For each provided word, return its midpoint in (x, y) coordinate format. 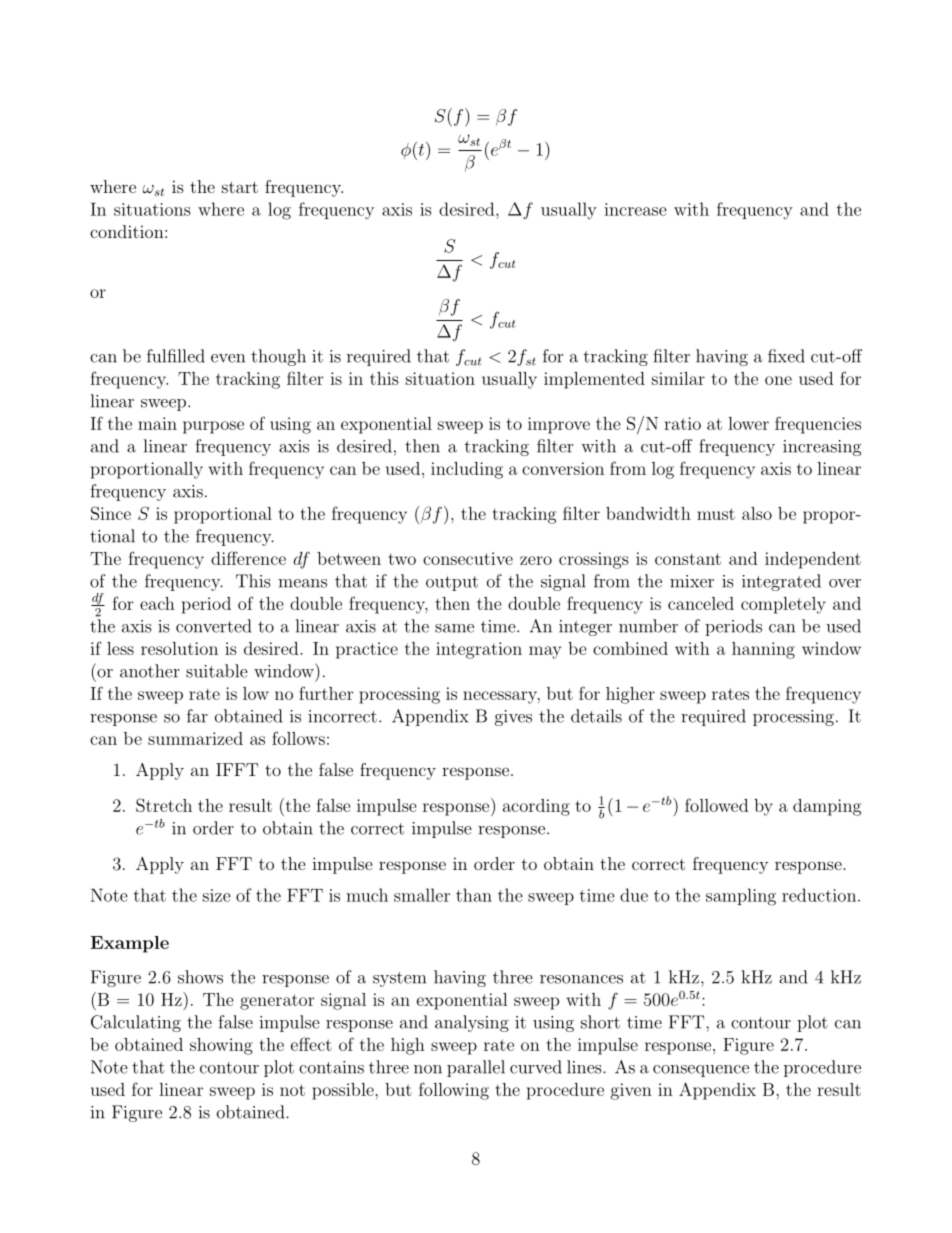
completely (783, 605)
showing (221, 1046)
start (240, 187)
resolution (179, 648)
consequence (701, 1071)
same (454, 628)
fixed (786, 356)
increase (635, 209)
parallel (476, 1068)
